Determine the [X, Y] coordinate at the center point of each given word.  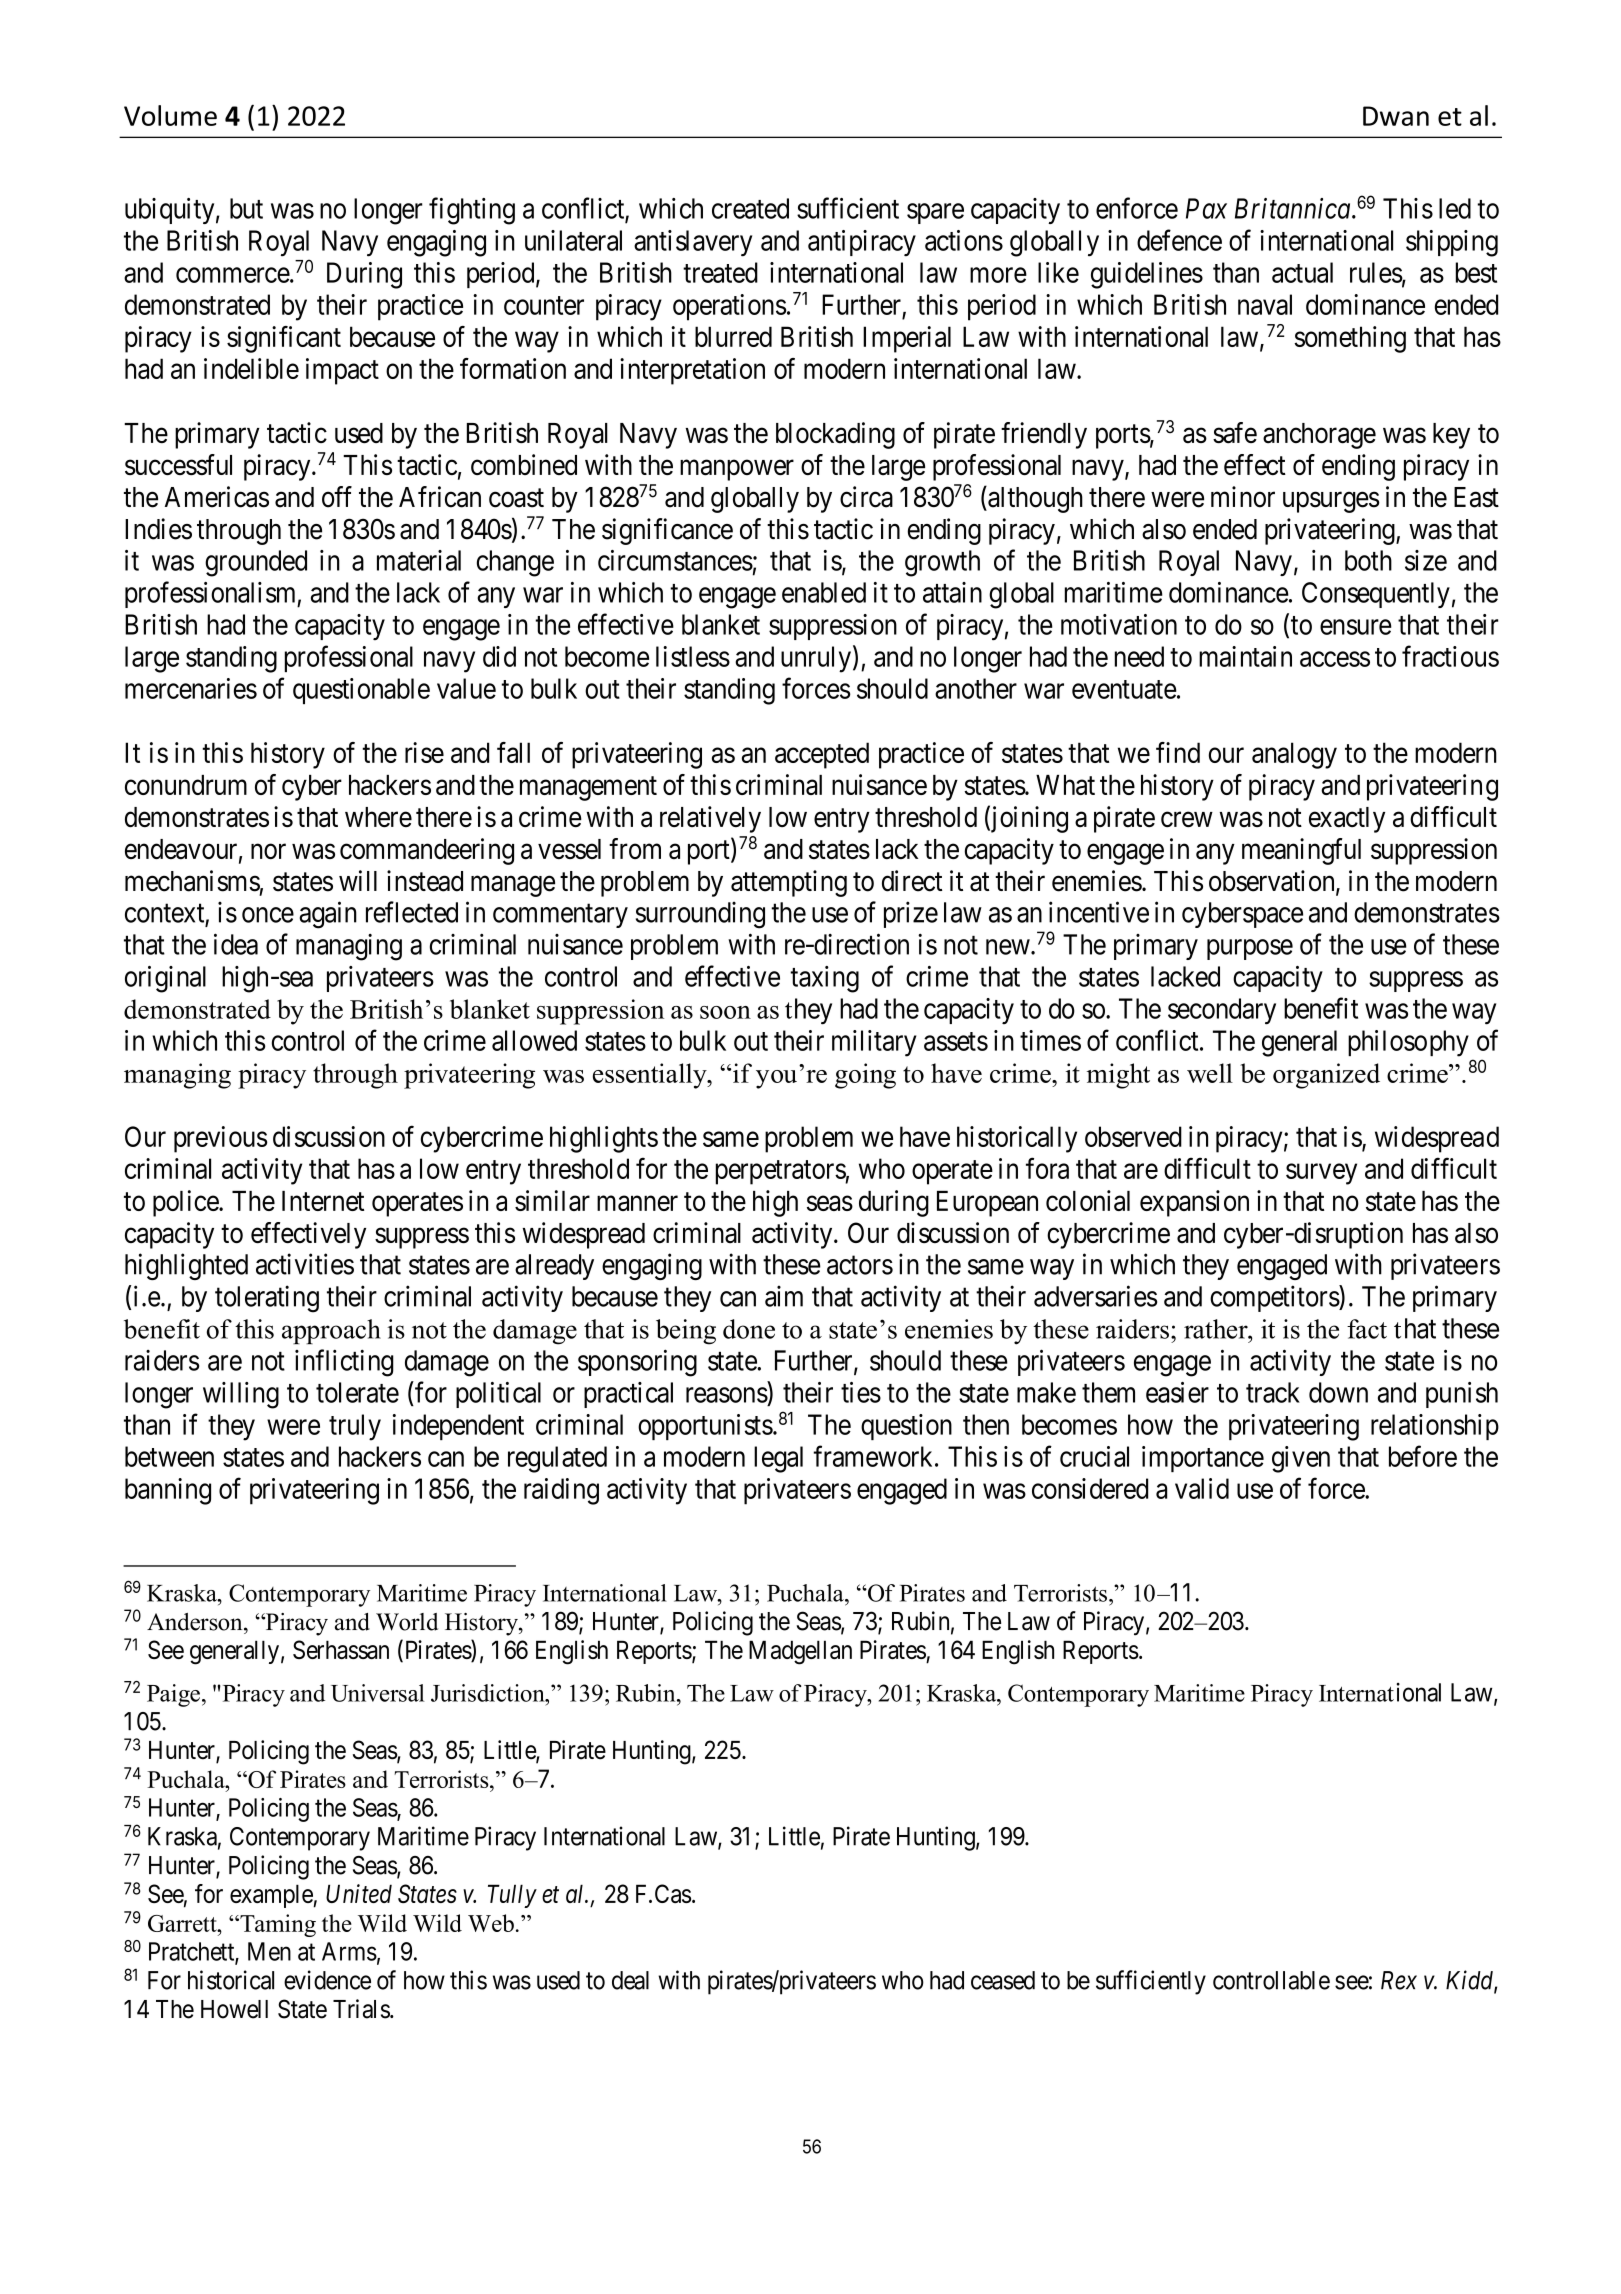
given [1301, 1459]
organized [1326, 1076]
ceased [1003, 1980]
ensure [1356, 627]
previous [221, 1139]
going [865, 1076]
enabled [824, 592]
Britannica [1294, 208]
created [750, 208]
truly [355, 1427]
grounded [256, 563]
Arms [349, 1951]
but [246, 208]
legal [778, 1459]
